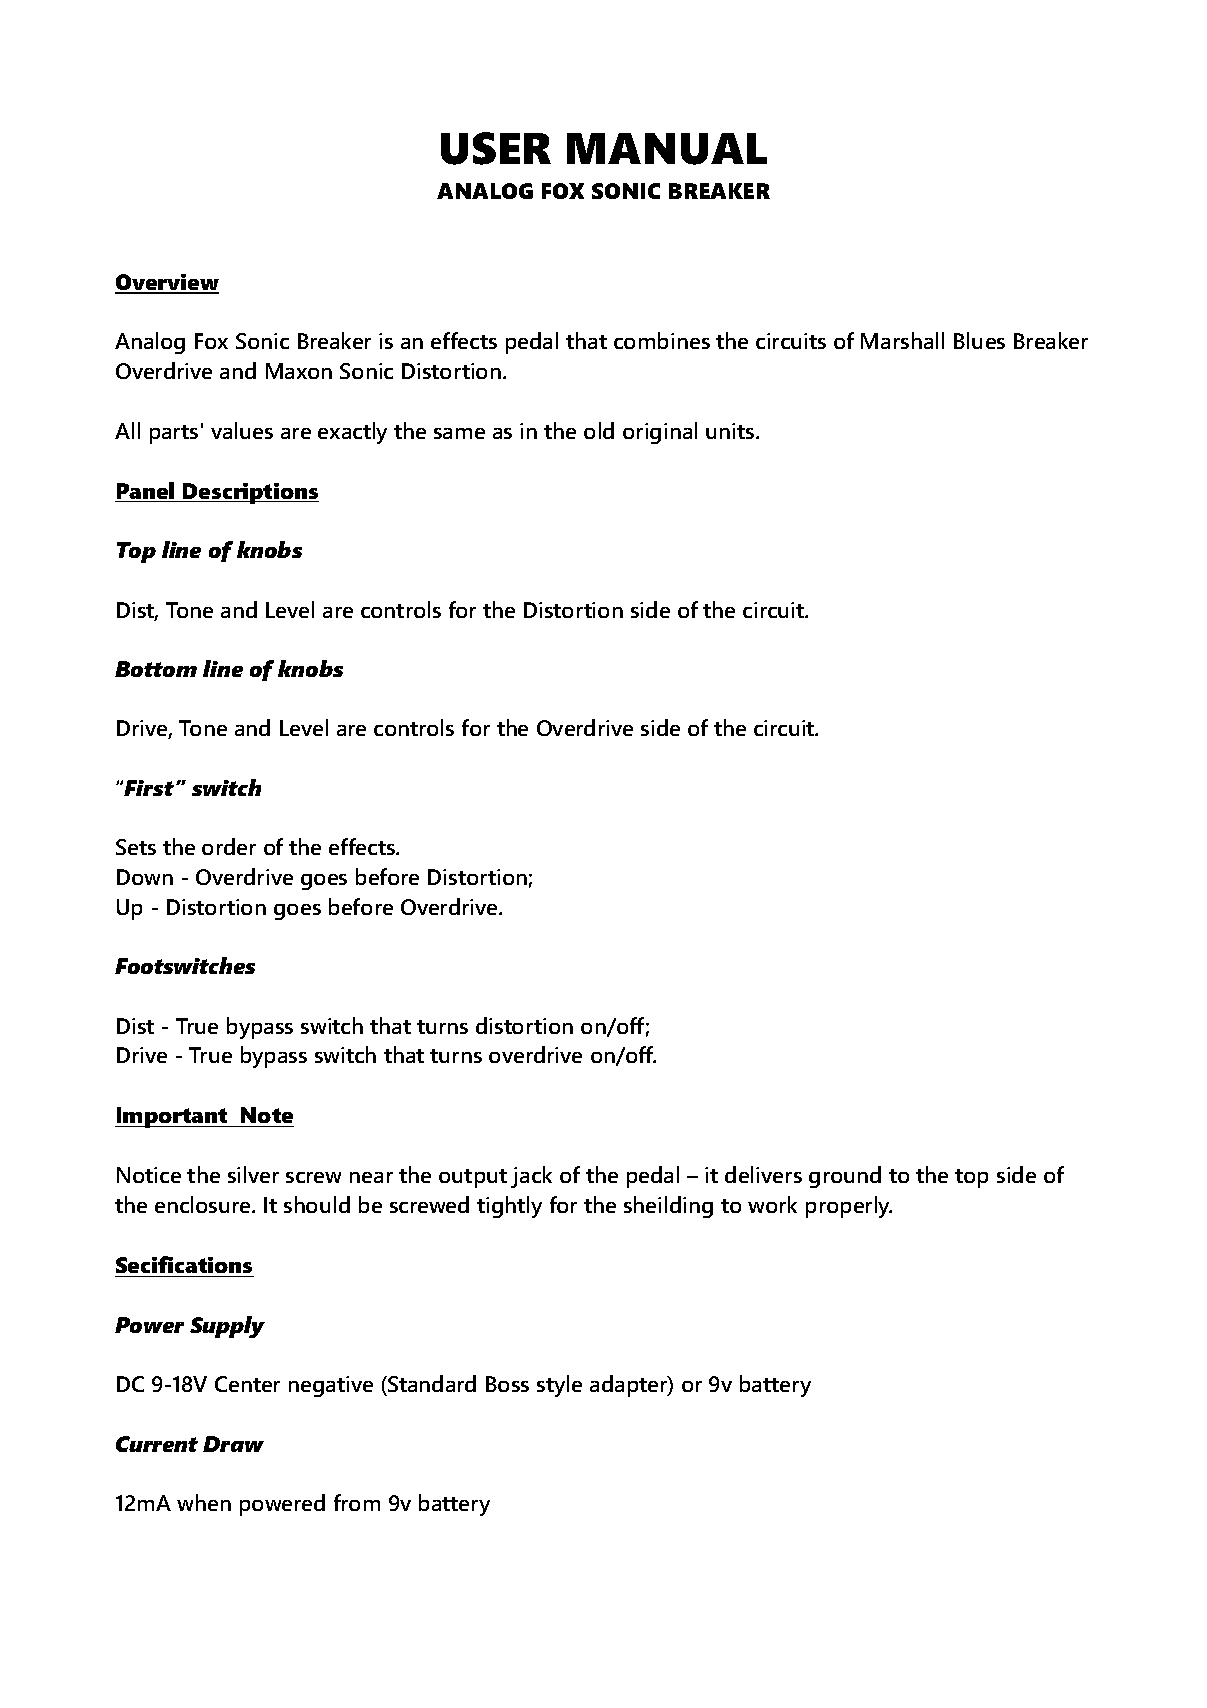 The image size is (1207, 1708). Describe the element at coordinates (902, 340) in the document. I see `Marshall` at that location.
